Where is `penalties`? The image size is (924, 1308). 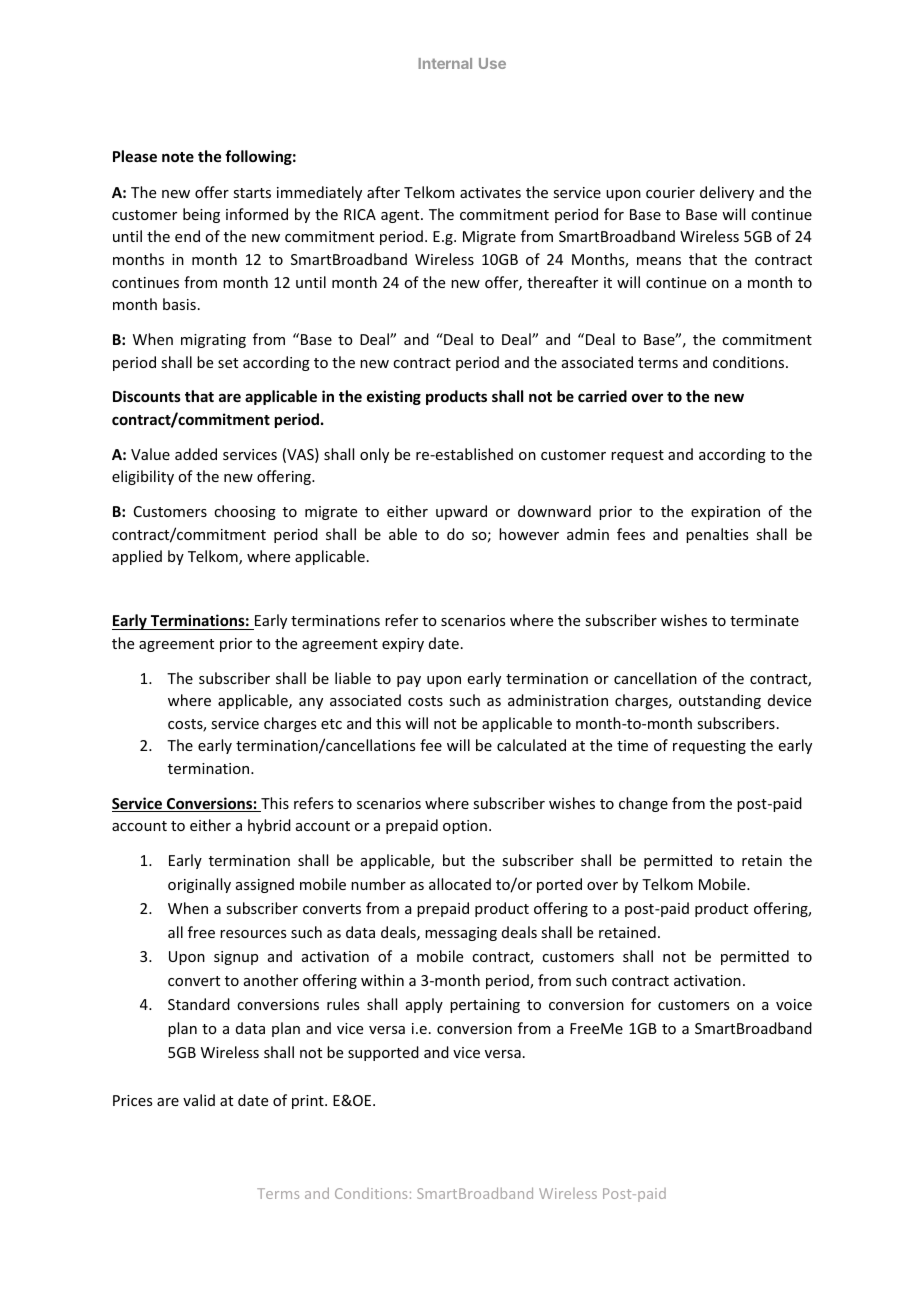 penalties is located at coordinates (717, 535).
